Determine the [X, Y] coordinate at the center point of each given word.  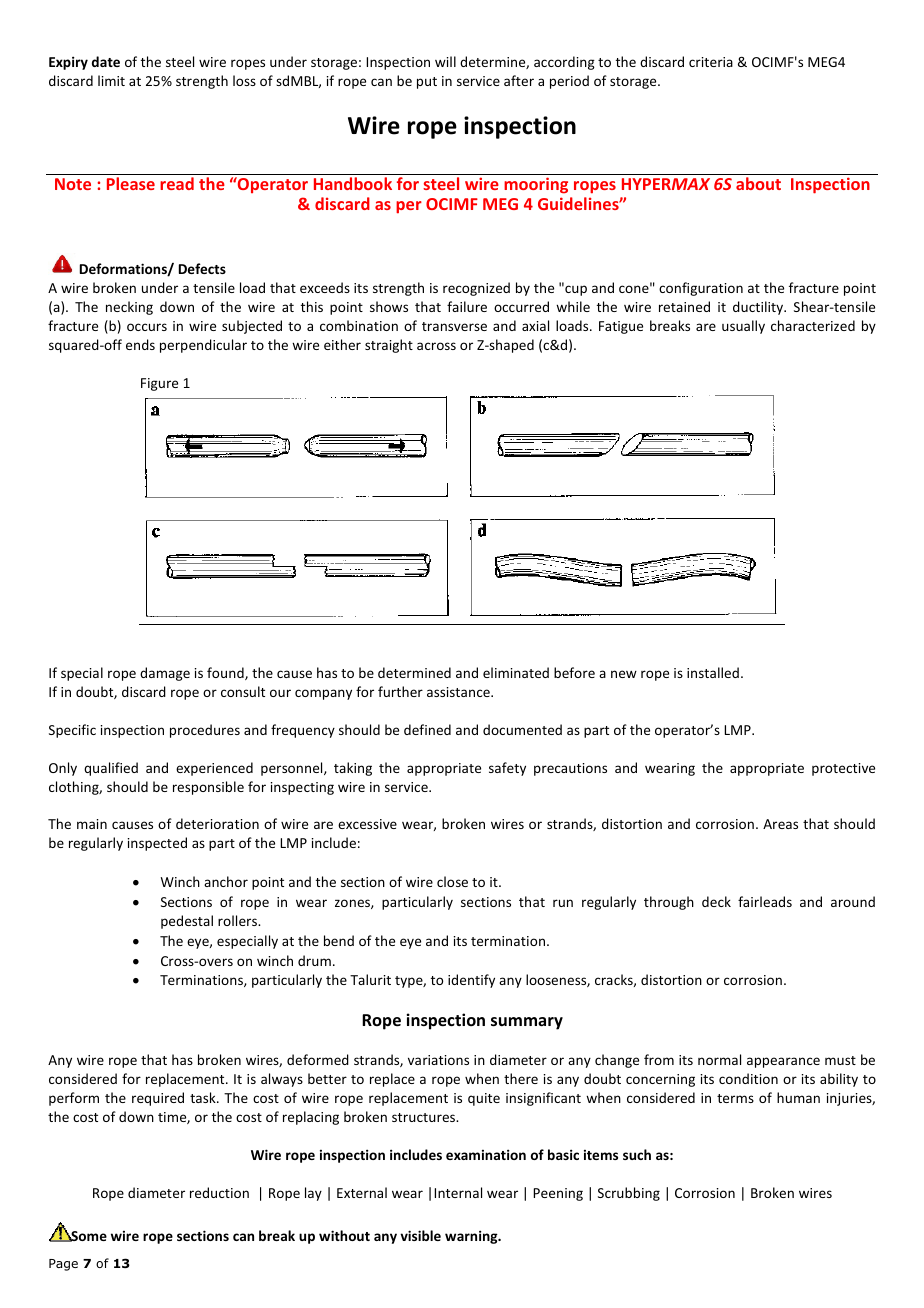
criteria [711, 62]
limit [111, 80]
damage [165, 674]
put [427, 83]
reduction [219, 1192]
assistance [459, 692]
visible [420, 1235]
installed [713, 672]
